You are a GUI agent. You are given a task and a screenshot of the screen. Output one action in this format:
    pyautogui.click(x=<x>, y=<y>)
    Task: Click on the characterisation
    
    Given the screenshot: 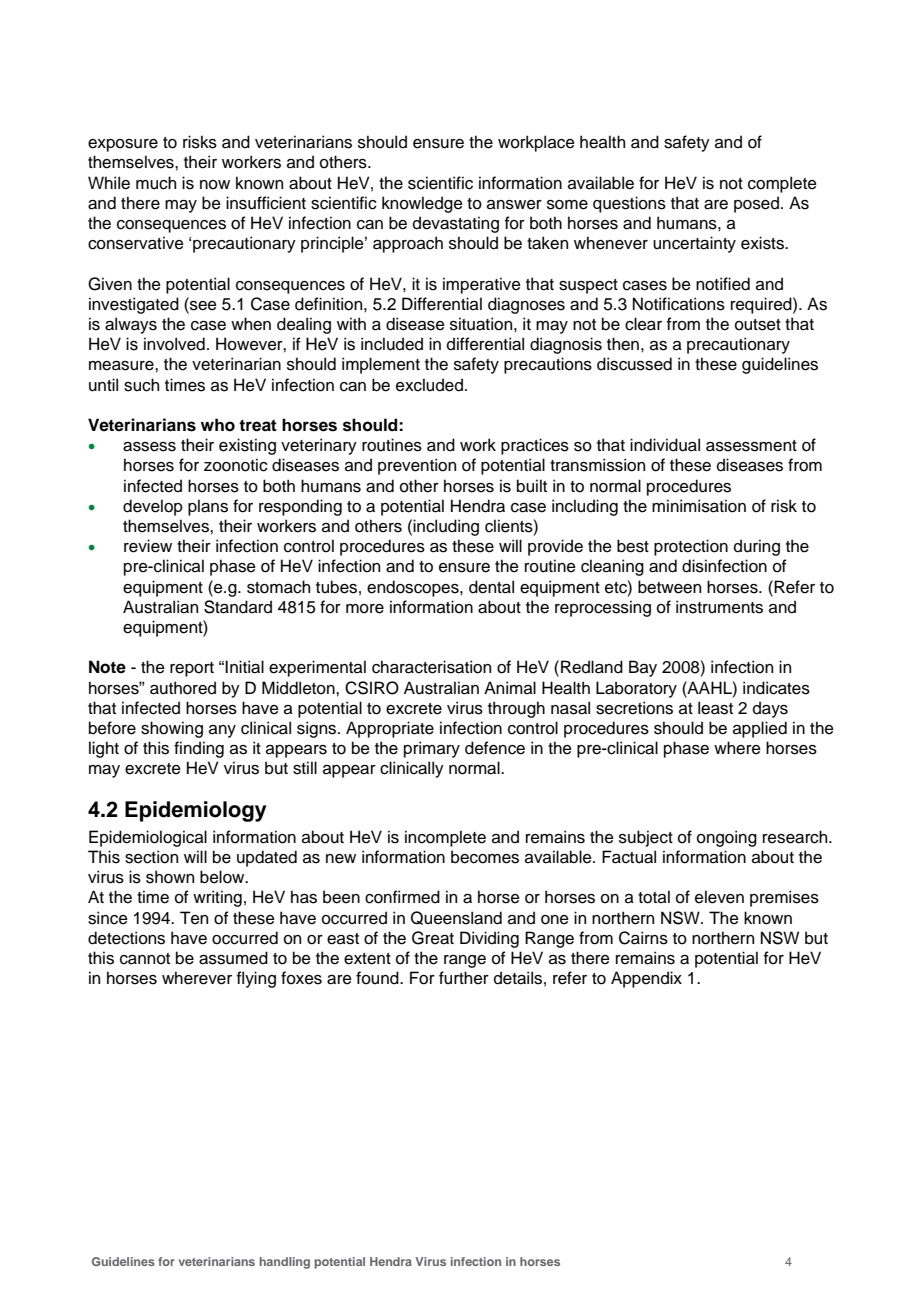 What is the action you would take?
    pyautogui.click(x=431, y=667)
